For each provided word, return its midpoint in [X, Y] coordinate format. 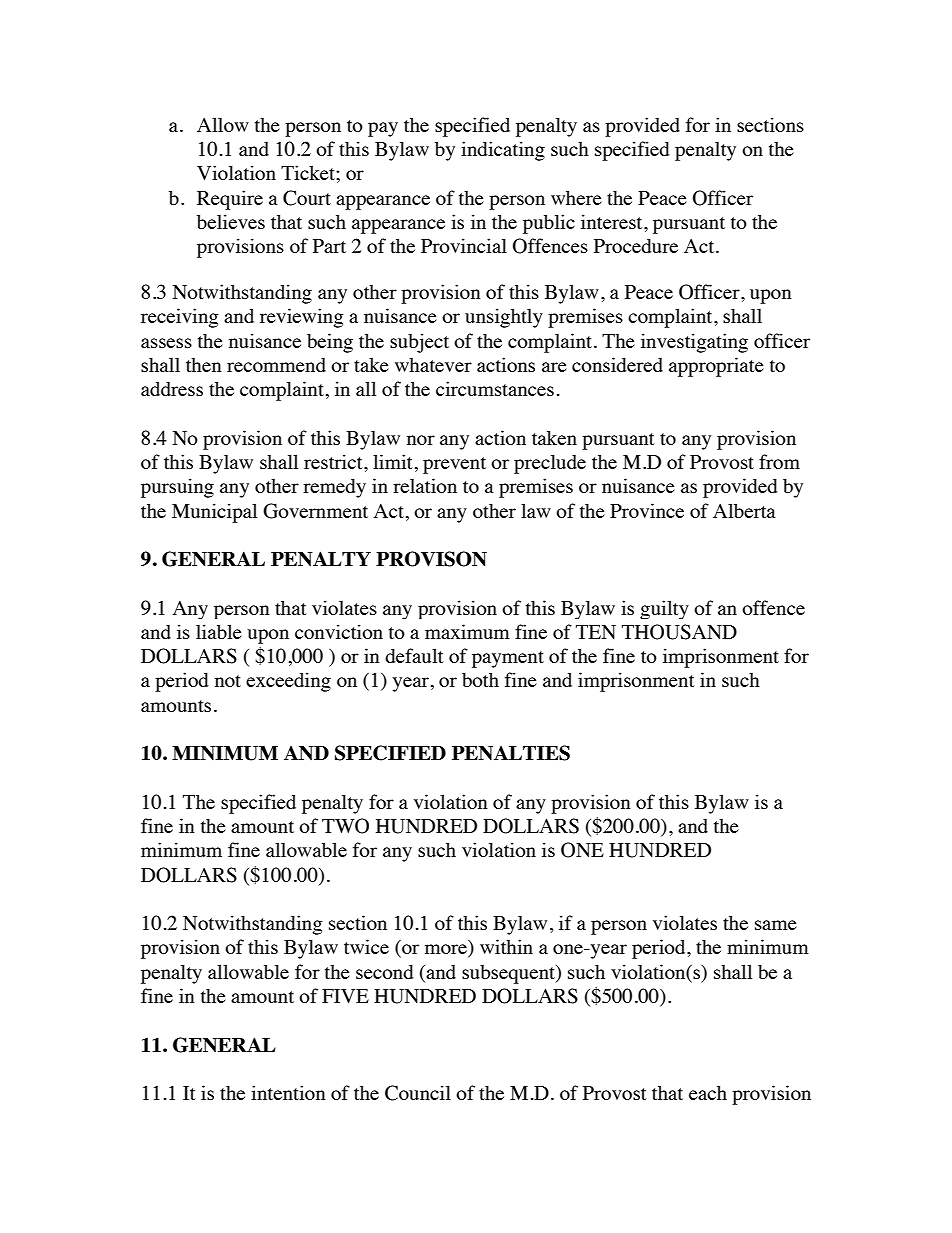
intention [288, 1092]
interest [613, 221]
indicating [503, 151]
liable [219, 631]
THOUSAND [679, 632]
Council [418, 1093]
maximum [467, 631]
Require [230, 200]
